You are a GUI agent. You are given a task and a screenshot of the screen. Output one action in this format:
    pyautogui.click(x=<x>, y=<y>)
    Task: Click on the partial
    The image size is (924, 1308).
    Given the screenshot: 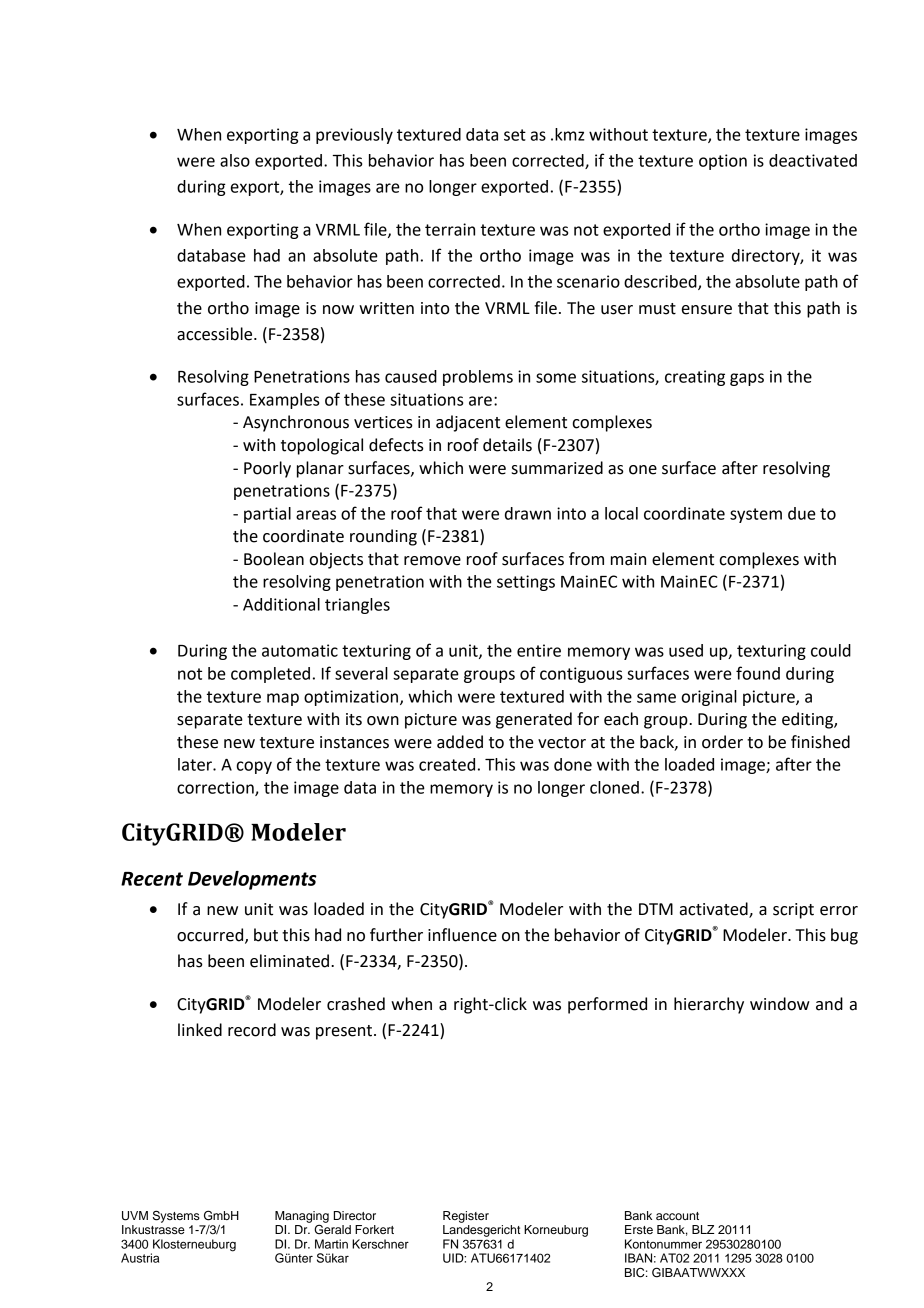 What is the action you would take?
    pyautogui.click(x=267, y=515)
